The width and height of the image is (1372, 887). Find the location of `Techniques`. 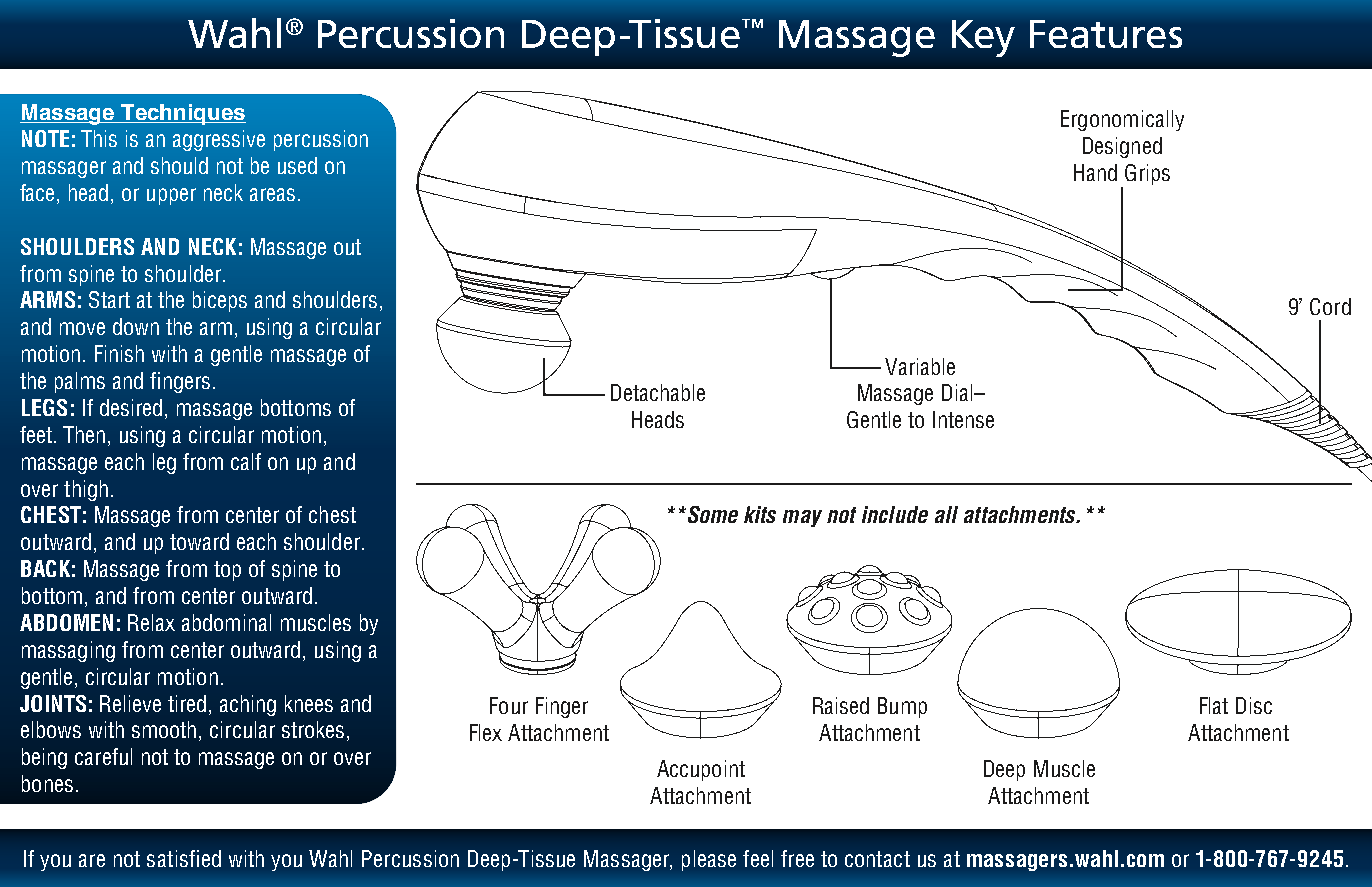

Techniques is located at coordinates (182, 114).
